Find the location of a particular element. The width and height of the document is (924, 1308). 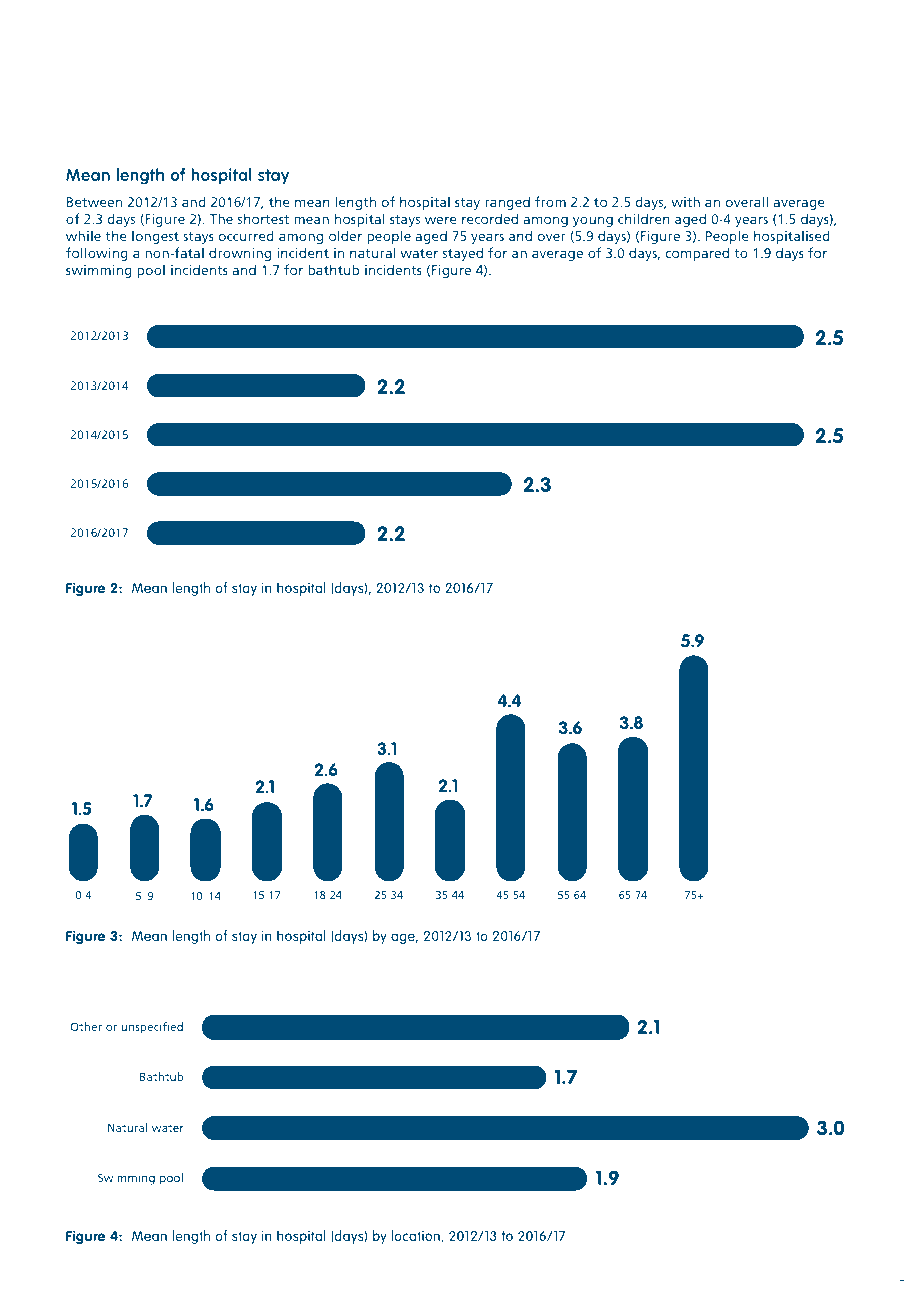

unspecified is located at coordinates (152, 1028).
